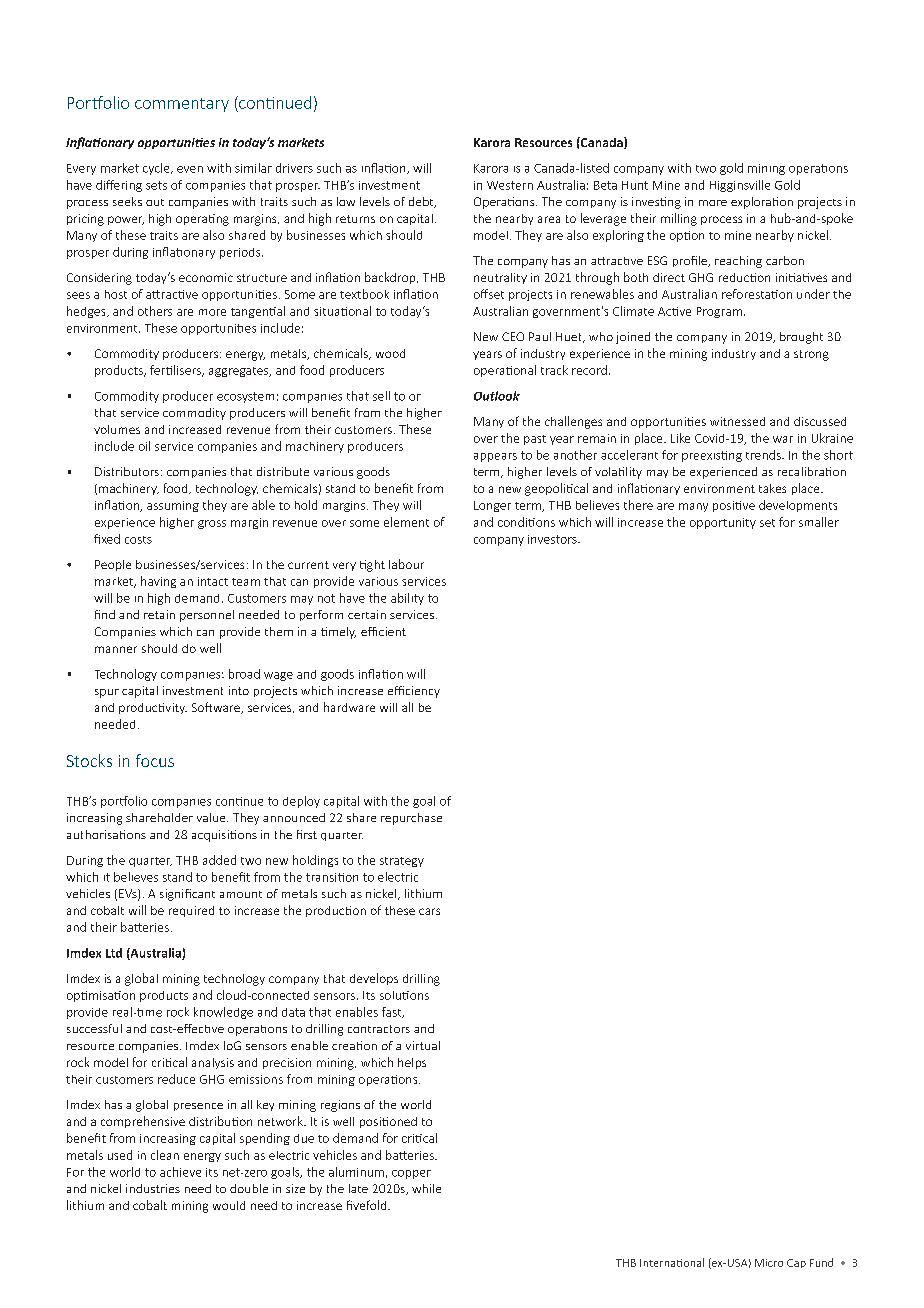  I want to click on Western, so click(510, 185).
